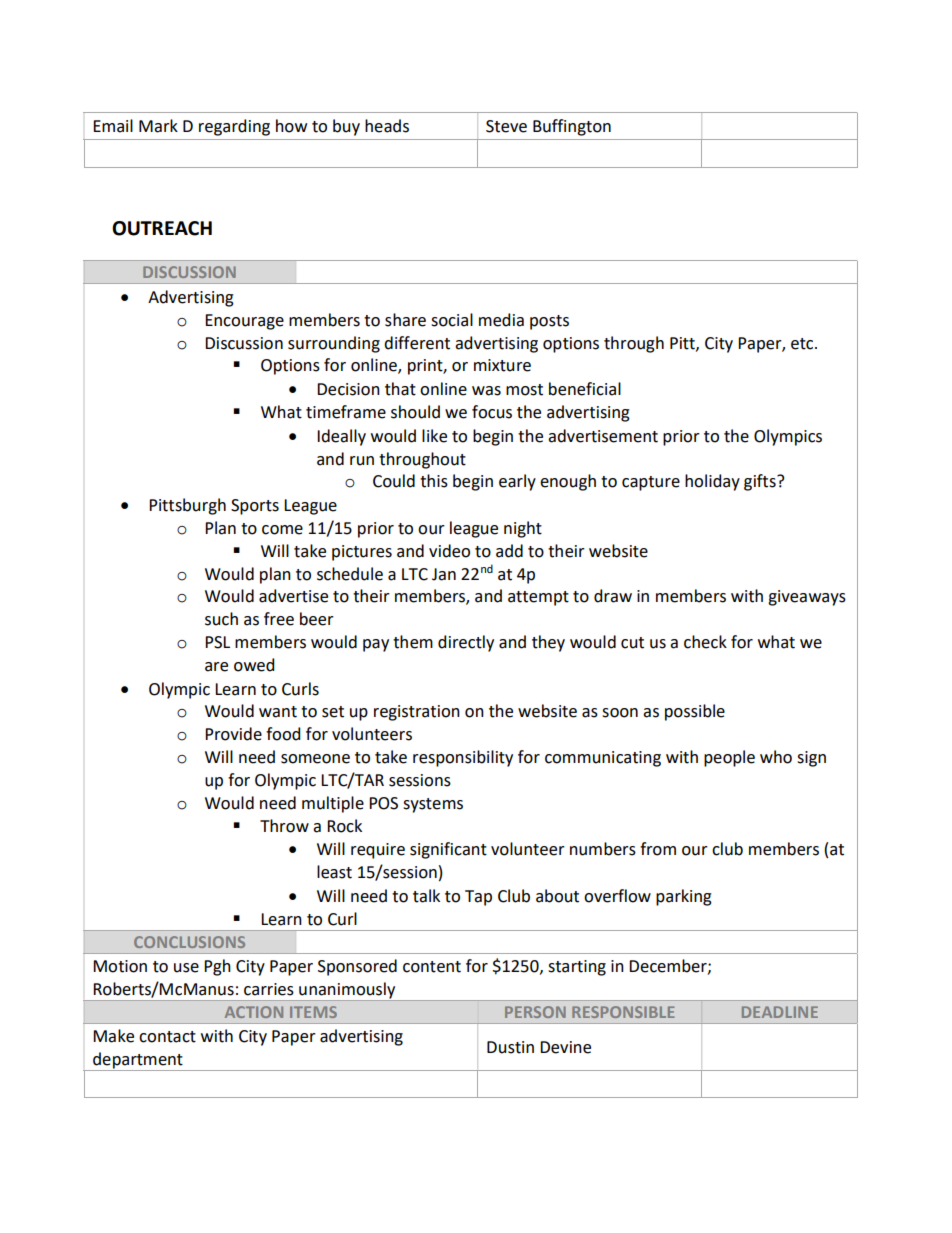 This image has height=1233, width=952. What do you see at coordinates (705, 642) in the image?
I see `check` at bounding box center [705, 642].
